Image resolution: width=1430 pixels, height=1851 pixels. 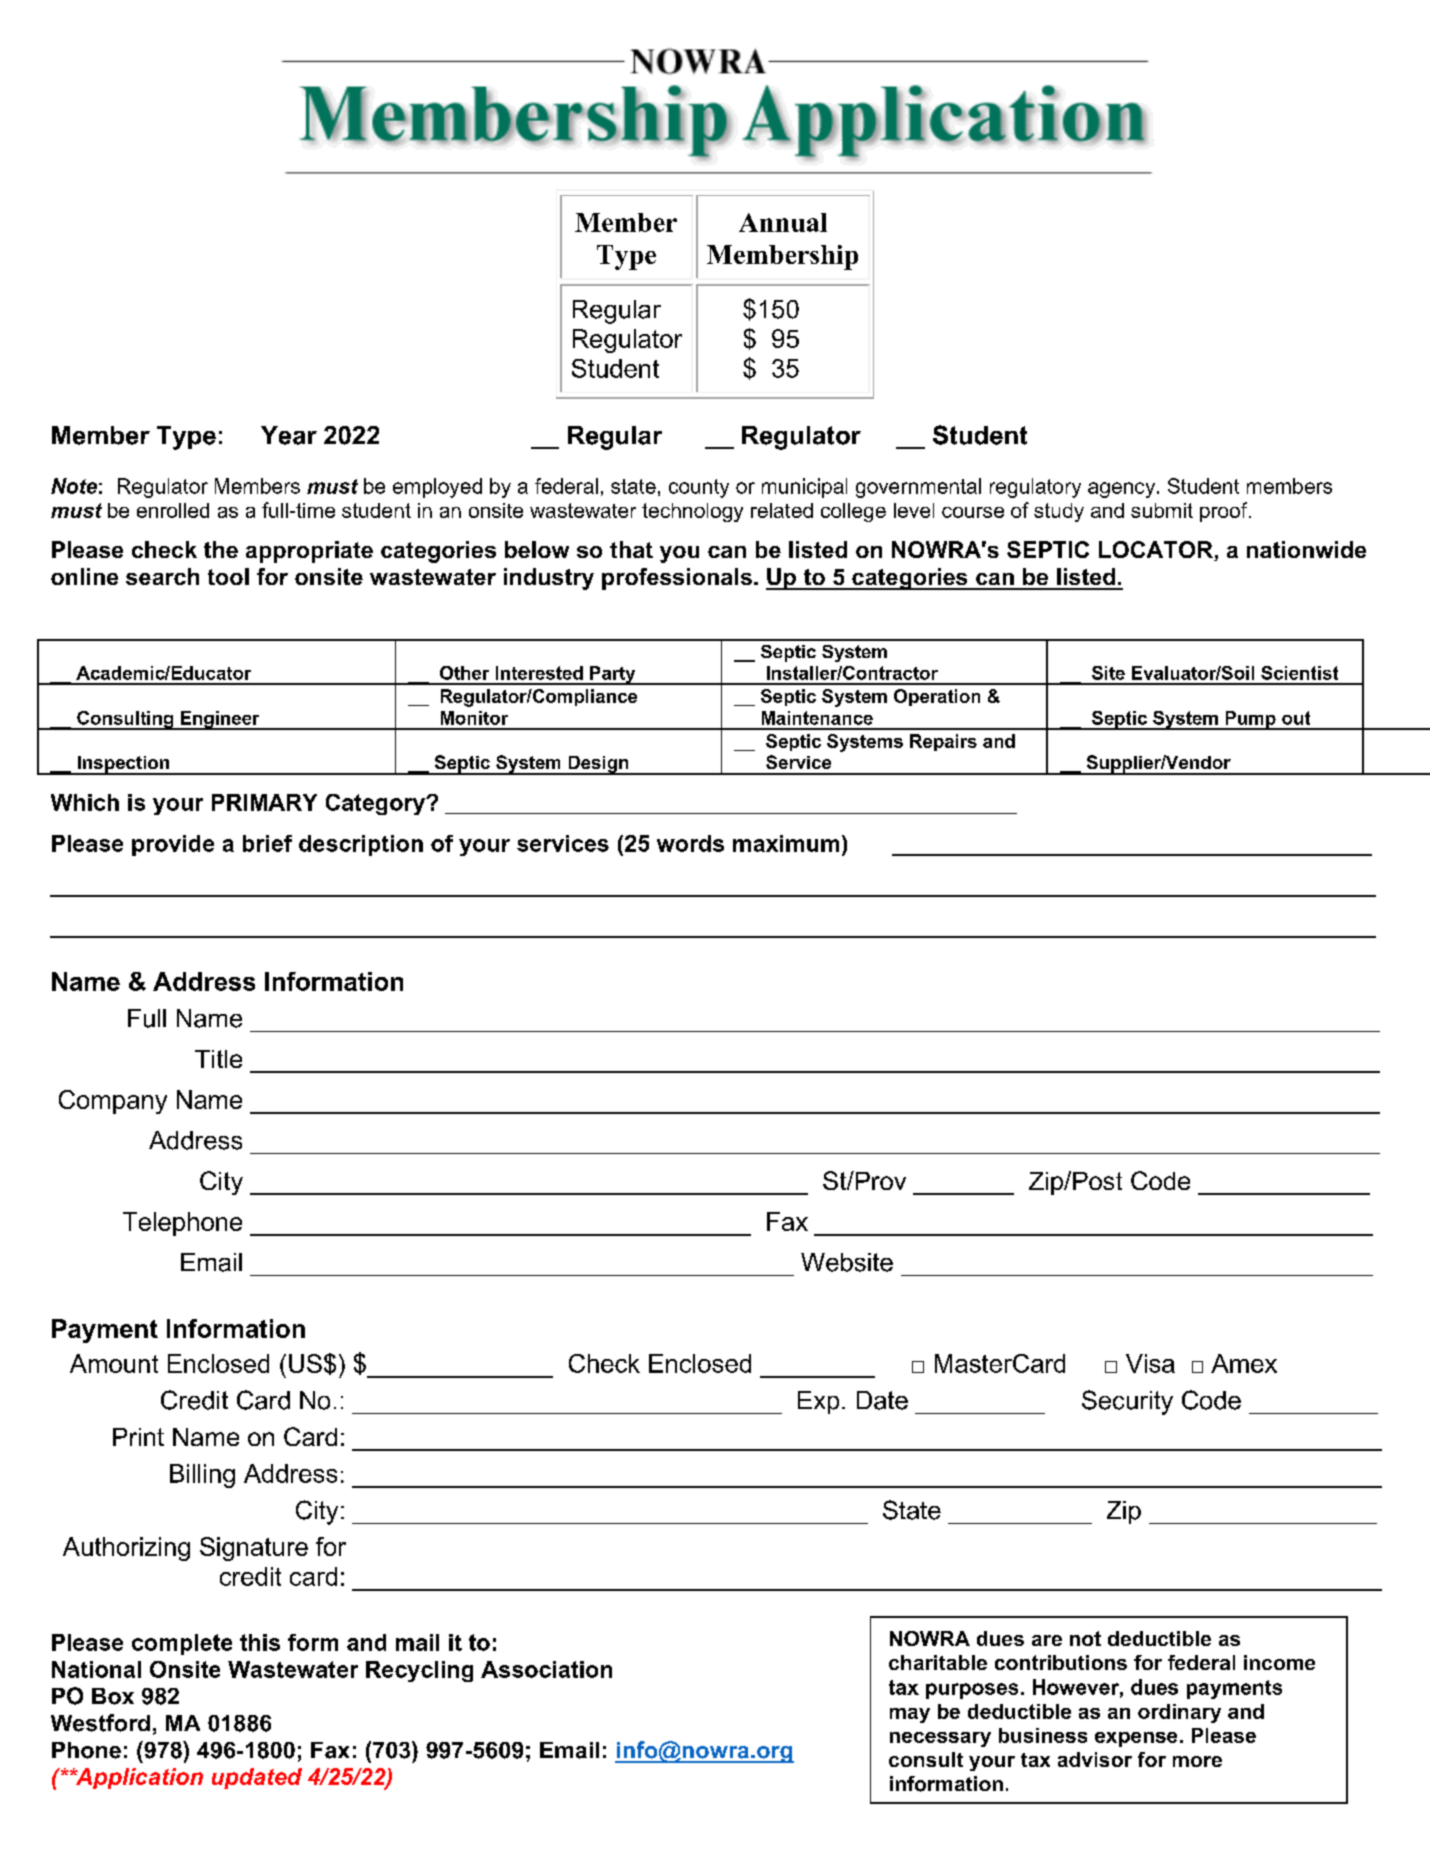 What do you see at coordinates (228, 576) in the page?
I see `tool` at bounding box center [228, 576].
